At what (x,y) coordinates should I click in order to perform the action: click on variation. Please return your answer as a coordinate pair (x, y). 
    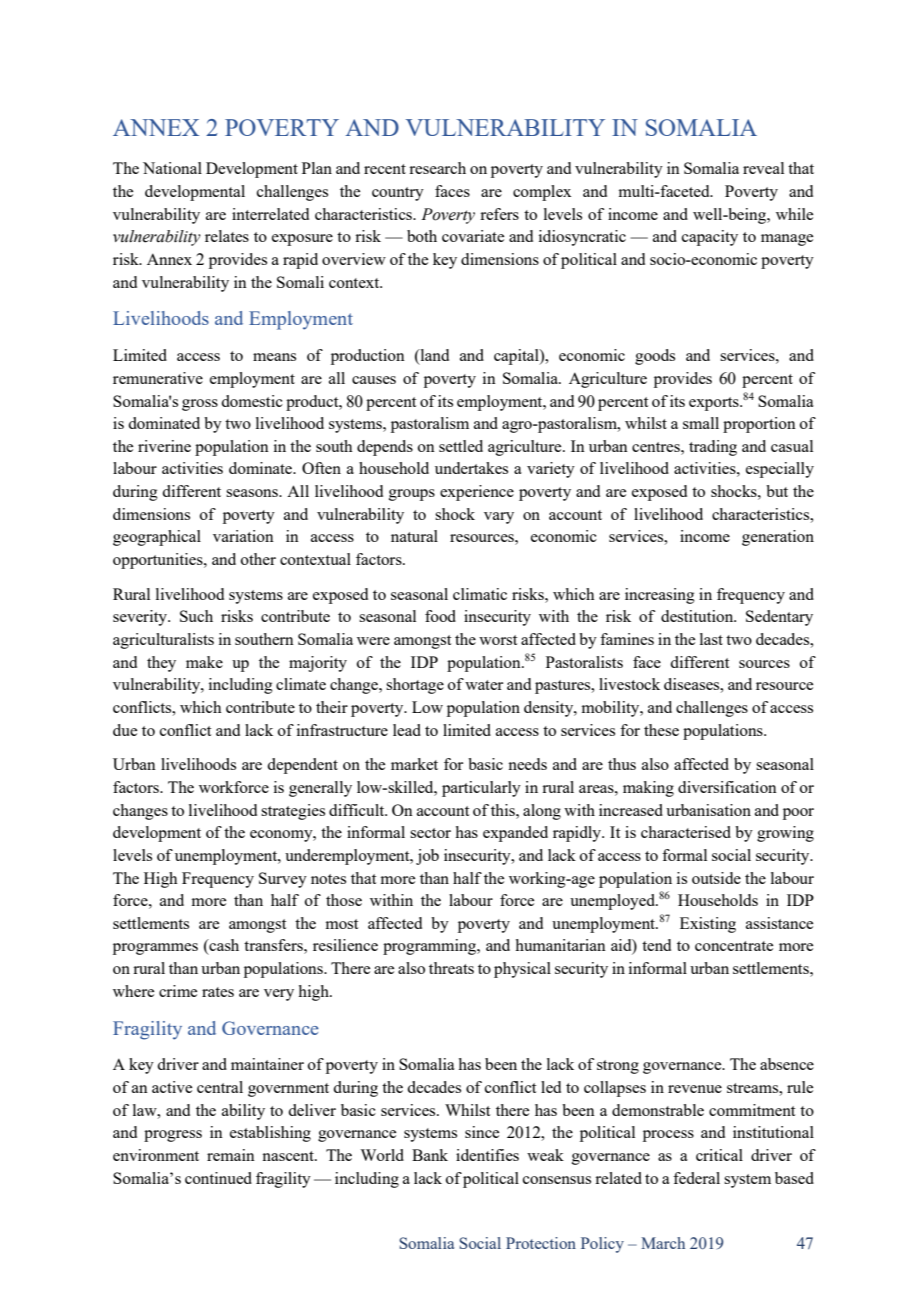
    Looking at the image, I should click on (243, 536).
